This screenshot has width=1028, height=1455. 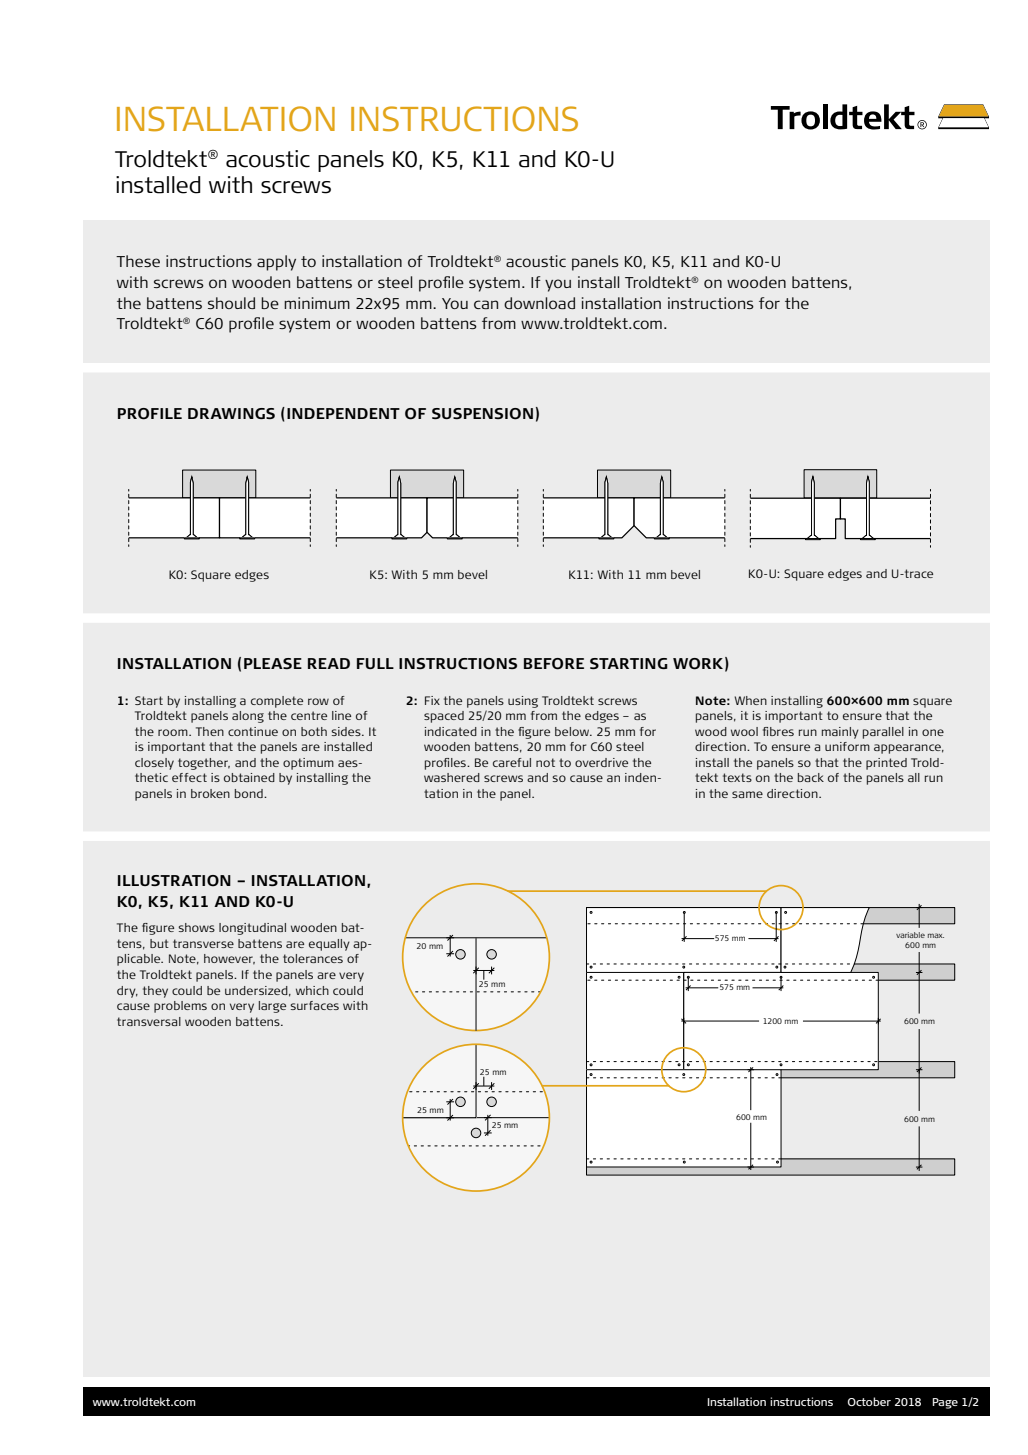 I want to click on When, so click(x=750, y=700).
